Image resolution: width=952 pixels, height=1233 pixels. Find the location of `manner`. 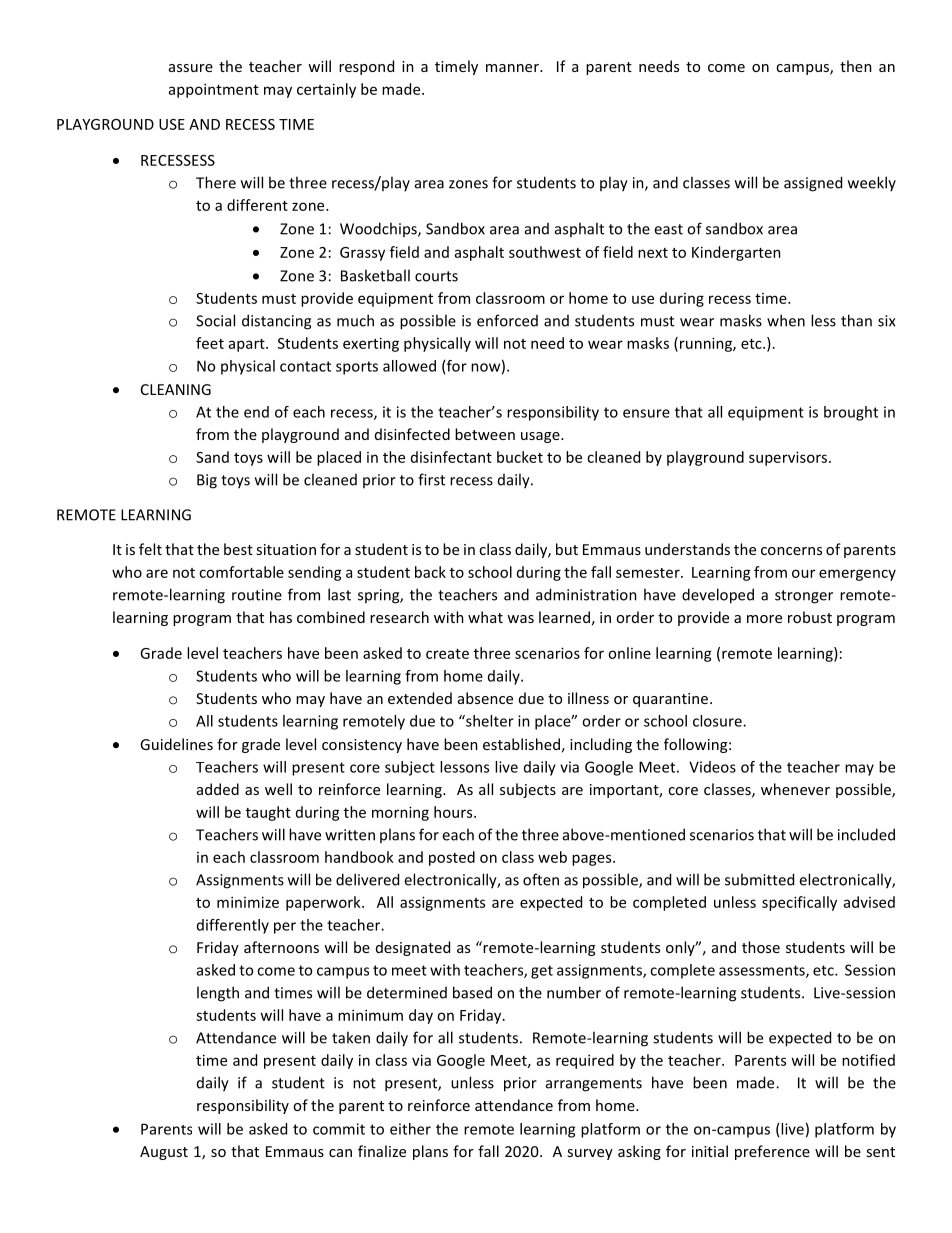

manner is located at coordinates (513, 68).
